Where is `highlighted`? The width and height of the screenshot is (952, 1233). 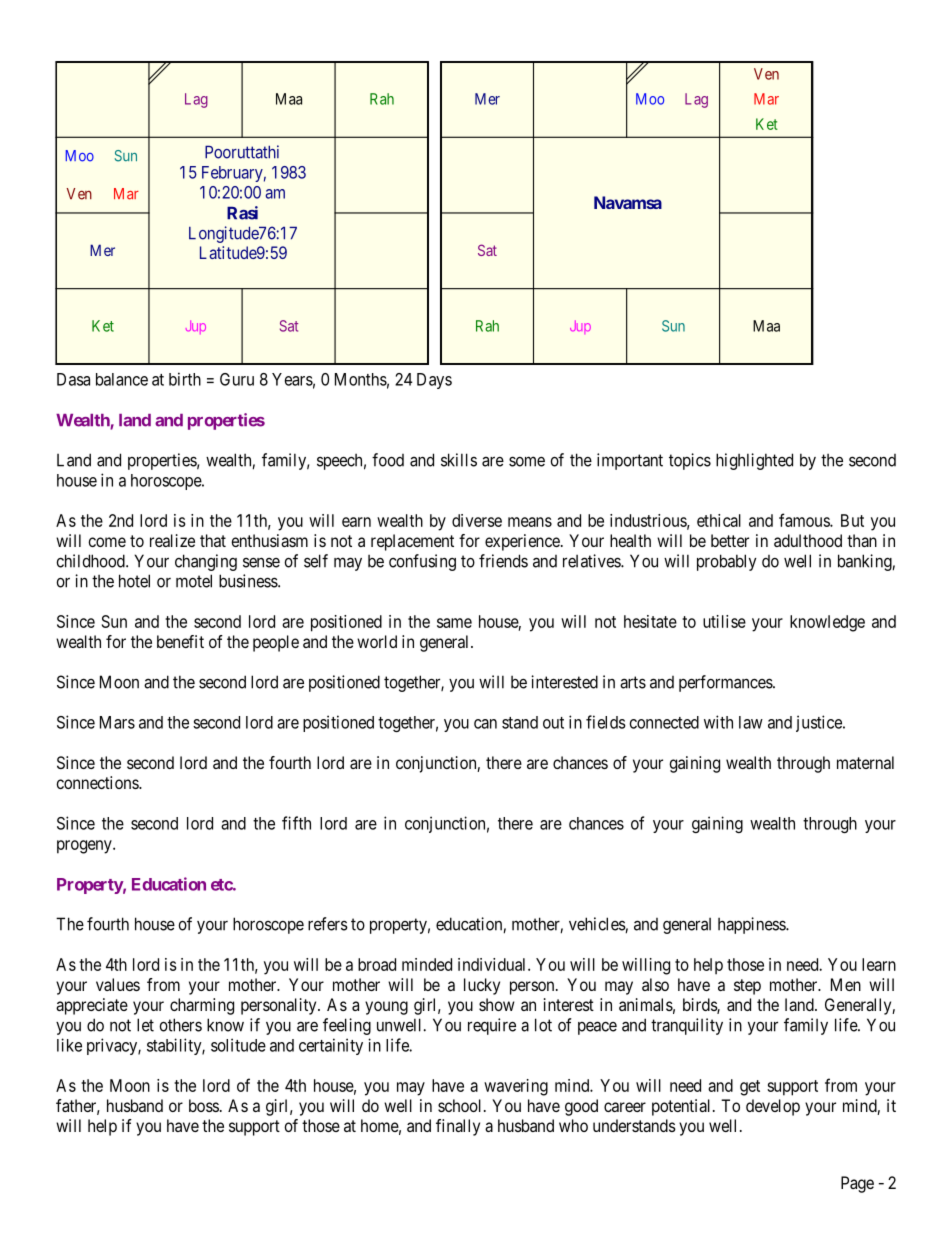
highlighted is located at coordinates (754, 461).
